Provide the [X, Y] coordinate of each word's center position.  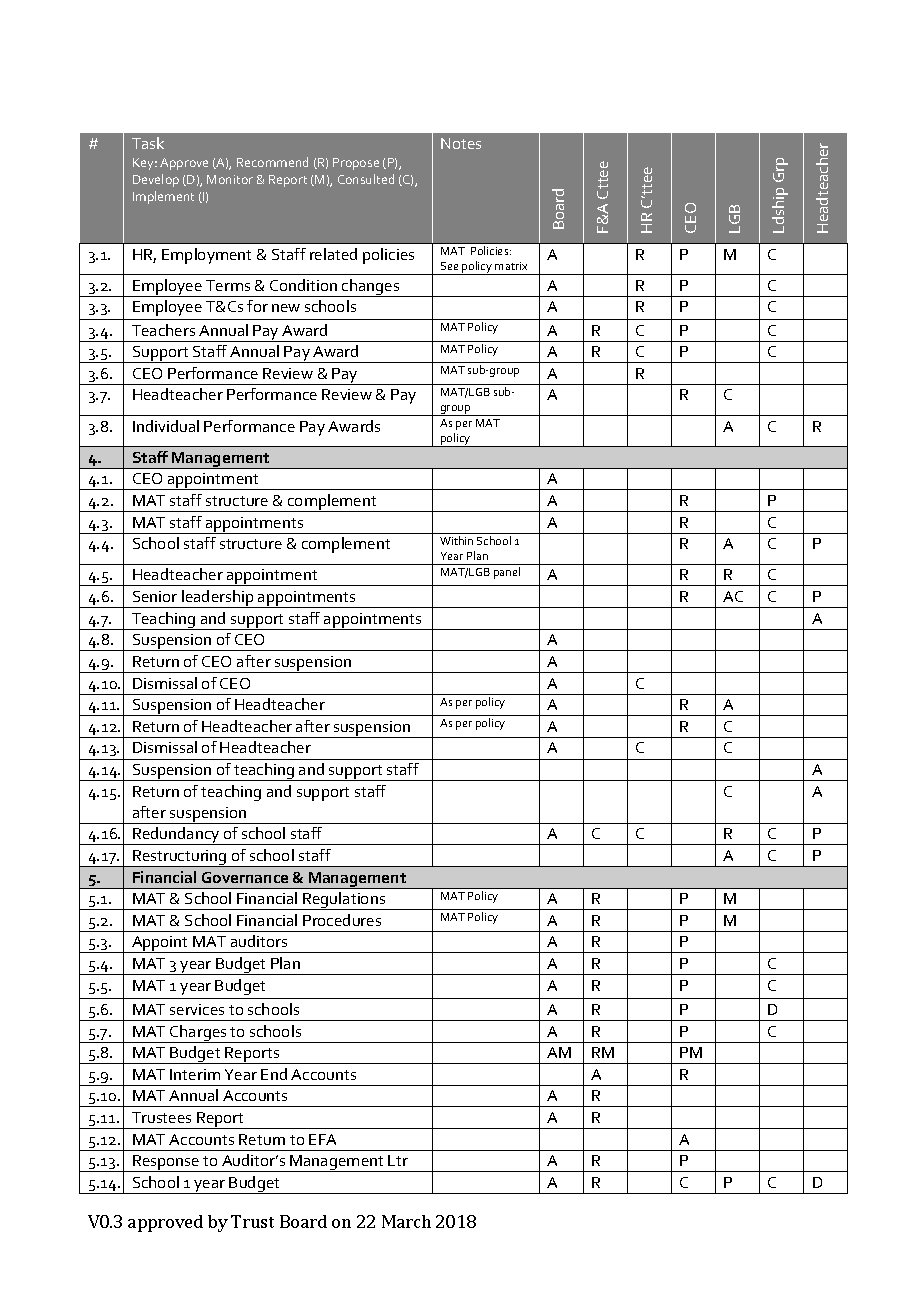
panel [507, 573]
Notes [461, 143]
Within [456, 540]
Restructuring [180, 858]
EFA [322, 1139]
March [406, 1221]
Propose [356, 164]
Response [166, 1163]
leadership [218, 599]
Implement [163, 197]
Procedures [342, 920]
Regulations [344, 901]
